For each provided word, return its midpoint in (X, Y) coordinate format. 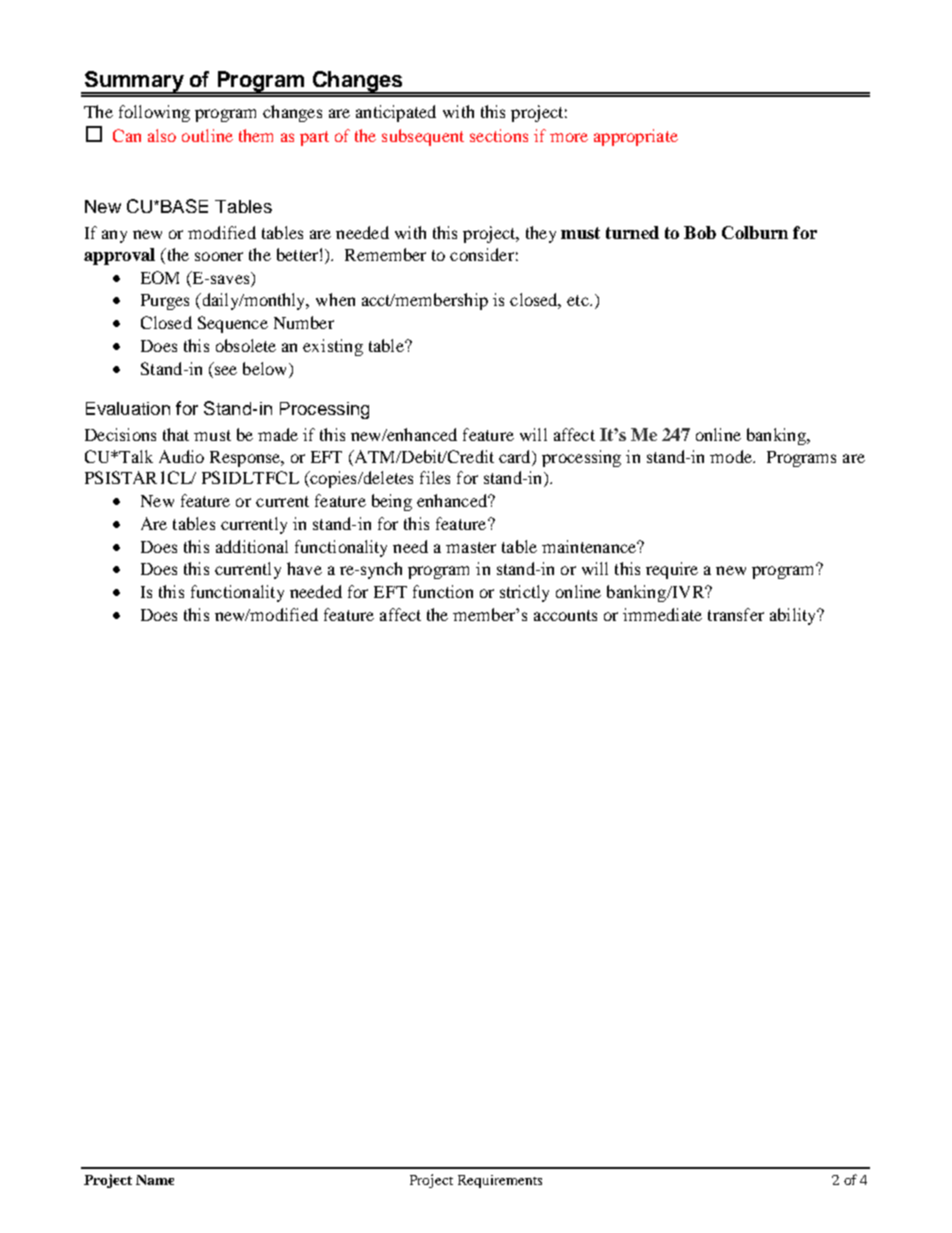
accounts (565, 615)
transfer (736, 614)
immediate (662, 614)
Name (155, 1180)
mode (732, 456)
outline (207, 135)
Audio (181, 456)
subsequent (423, 137)
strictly (524, 593)
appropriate (636, 137)
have (304, 568)
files (435, 477)
